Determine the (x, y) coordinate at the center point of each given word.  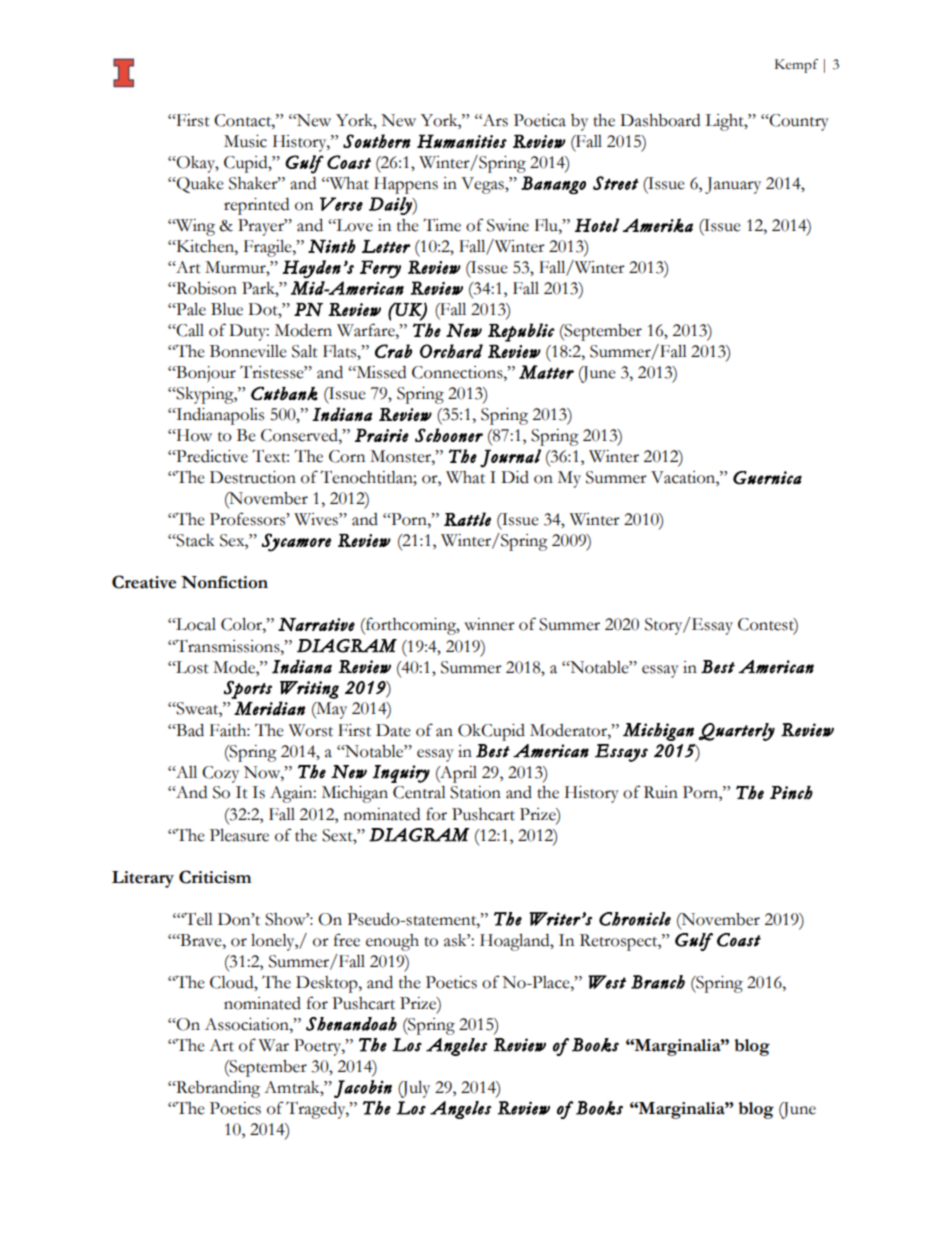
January (733, 185)
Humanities (462, 141)
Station (475, 792)
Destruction (253, 477)
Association (248, 1024)
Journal (510, 458)
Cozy (220, 774)
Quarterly (737, 732)
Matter (546, 372)
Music (245, 141)
